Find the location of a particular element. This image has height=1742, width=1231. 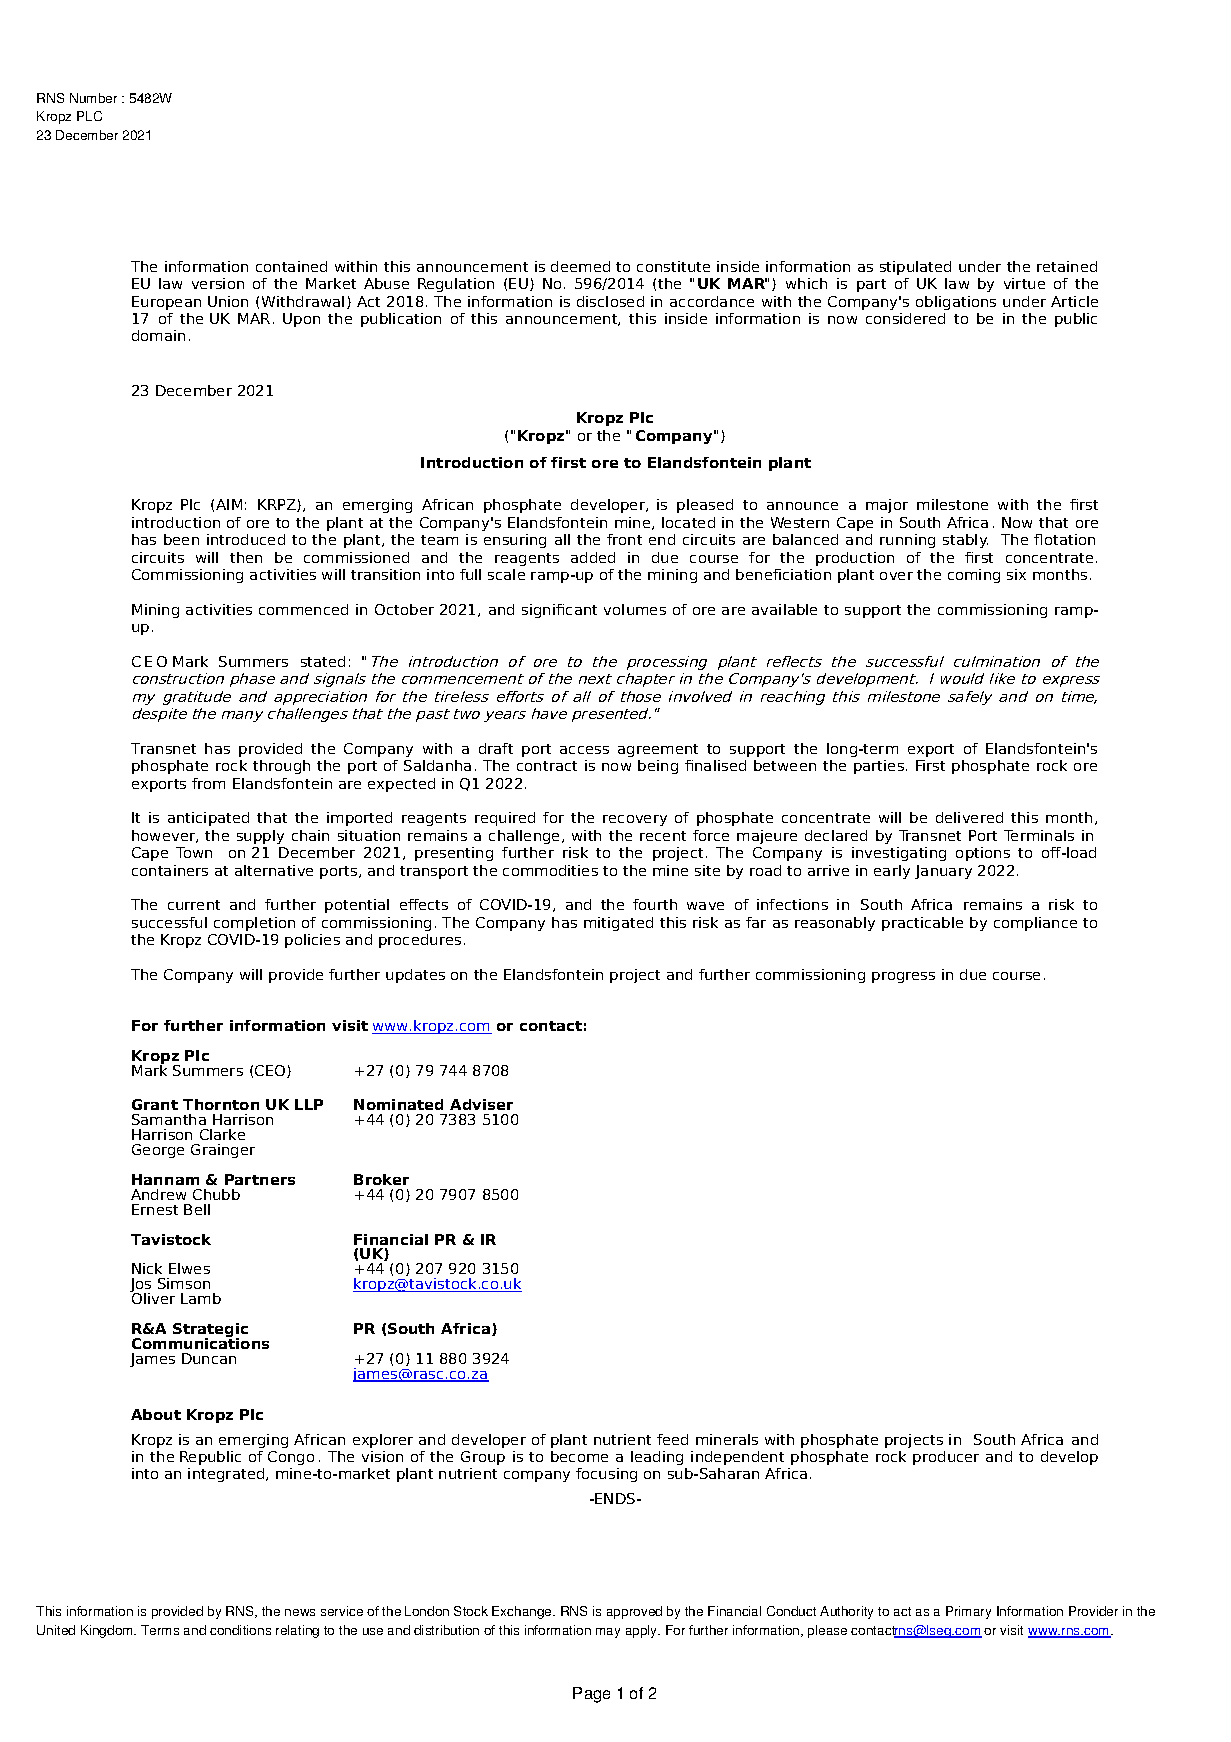

conditions is located at coordinates (240, 1630).
